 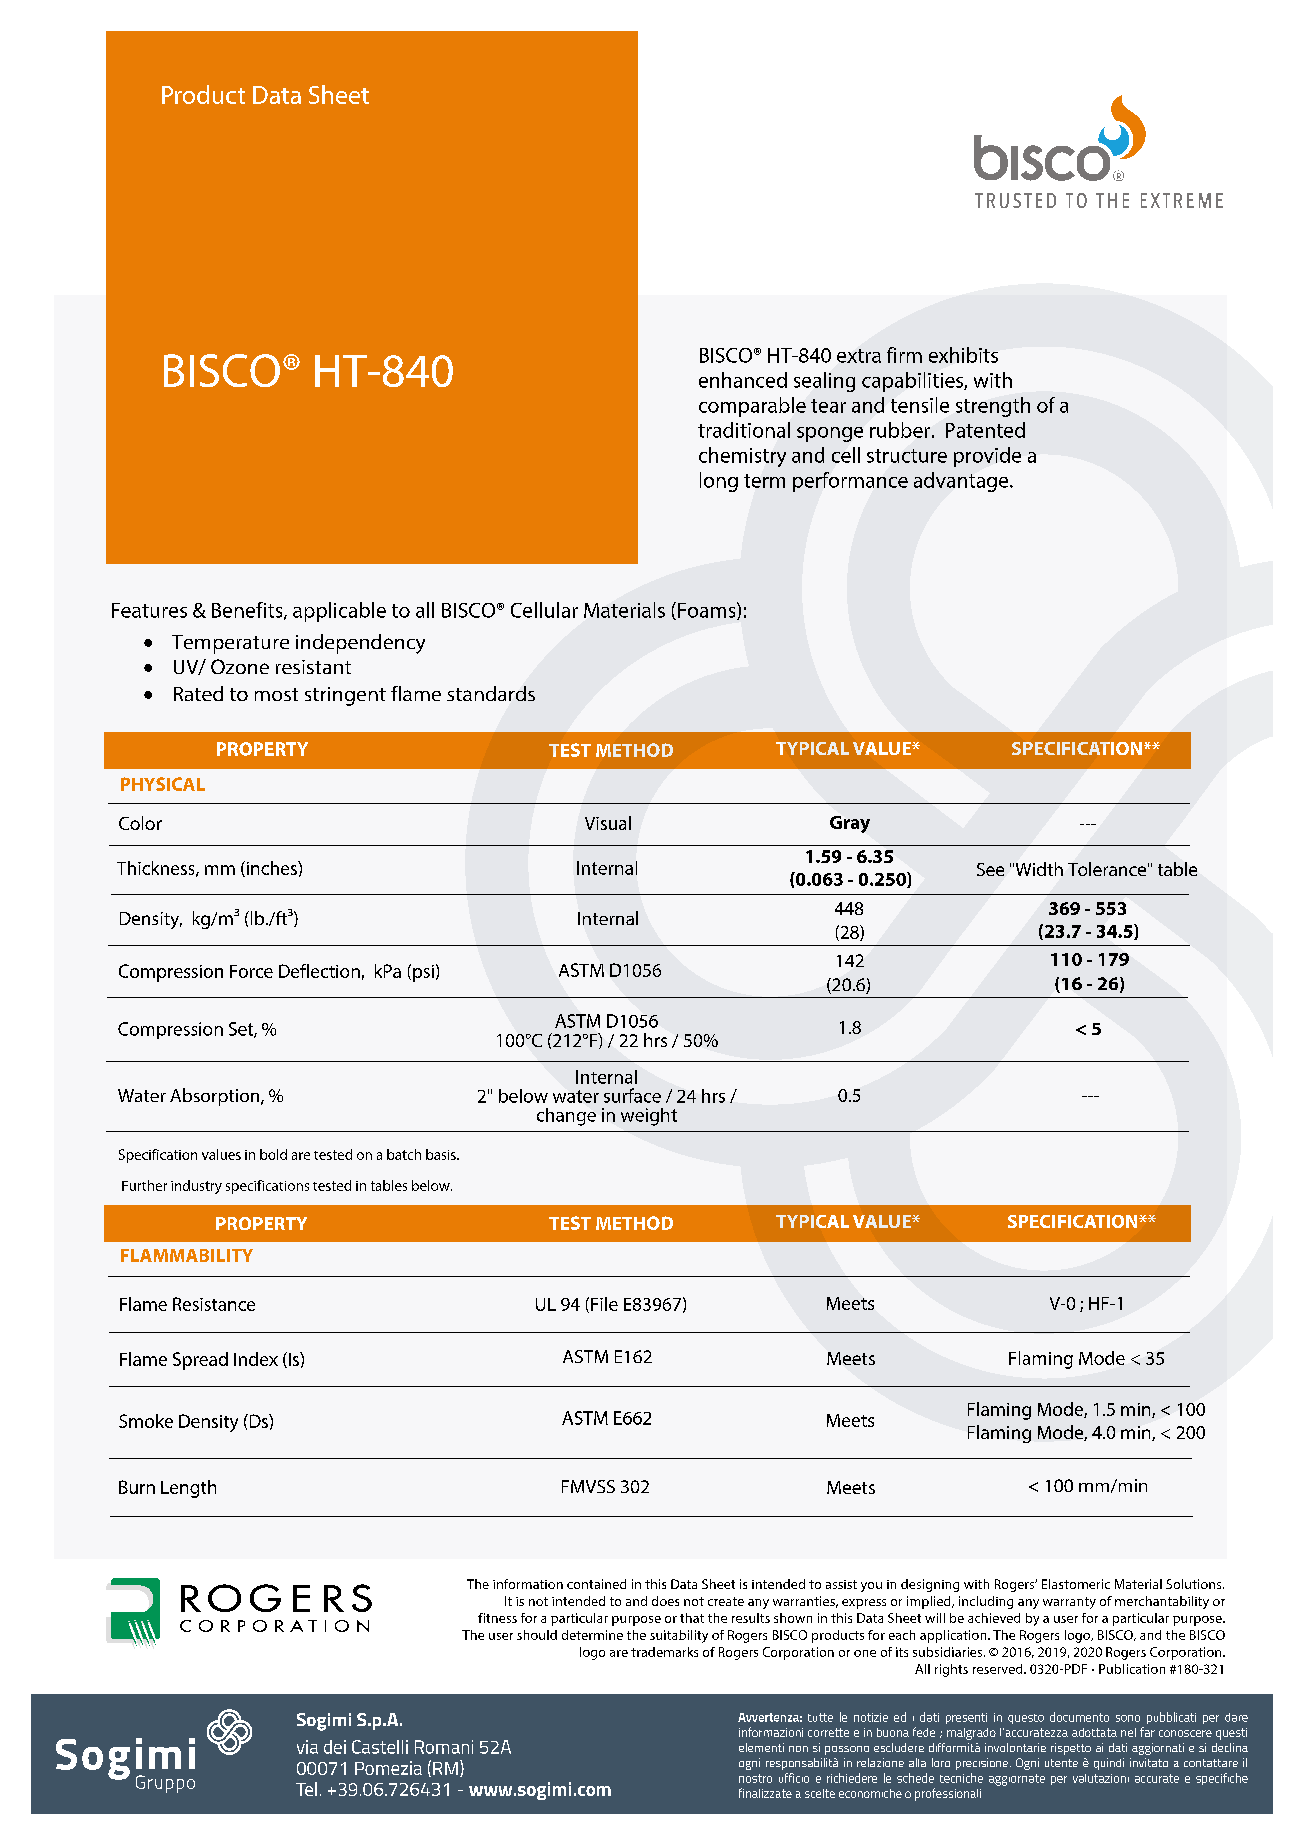 What do you see at coordinates (743, 380) in the screenshot?
I see `enhanced` at bounding box center [743, 380].
